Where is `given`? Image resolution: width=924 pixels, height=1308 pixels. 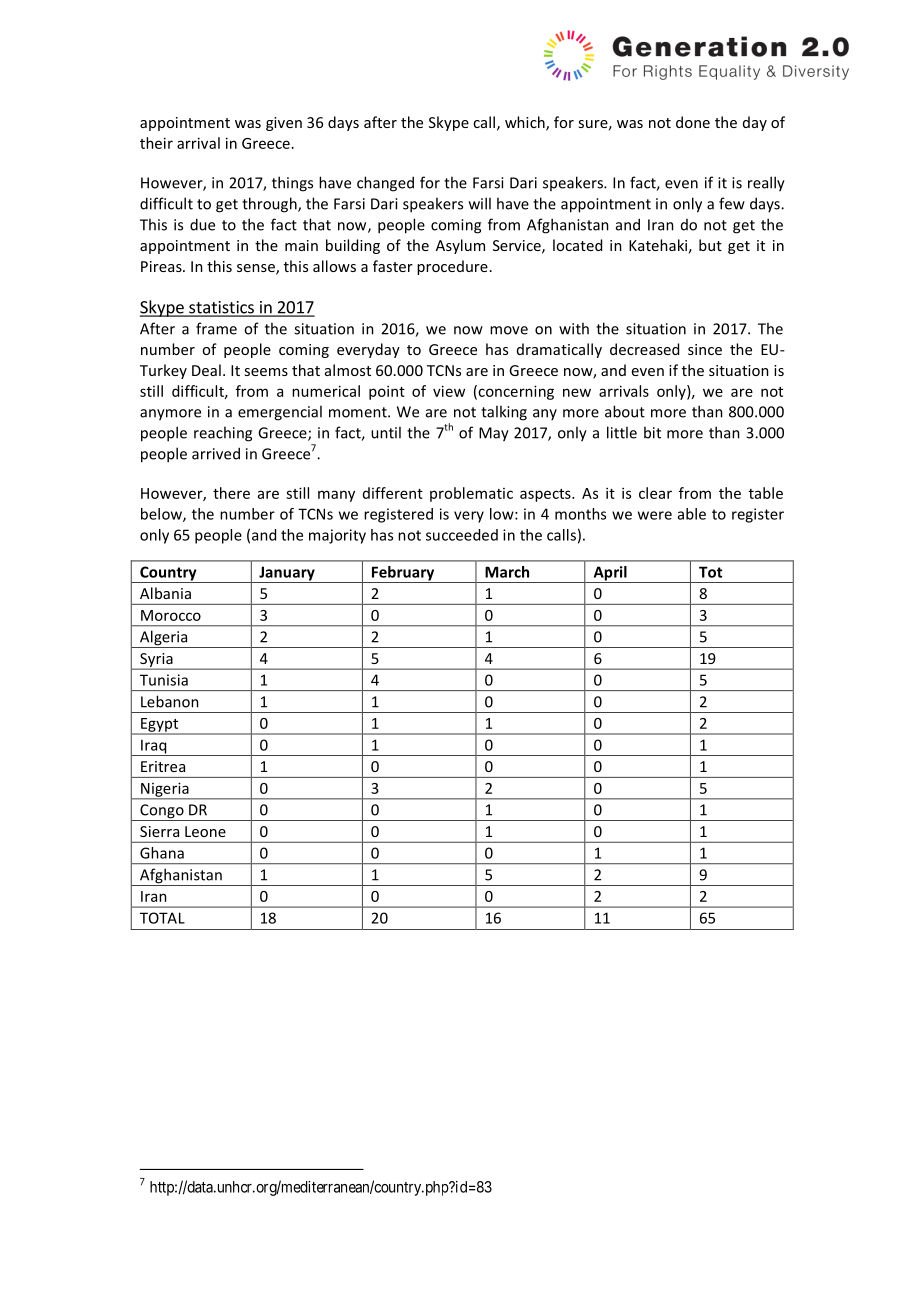
given is located at coordinates (284, 124).
